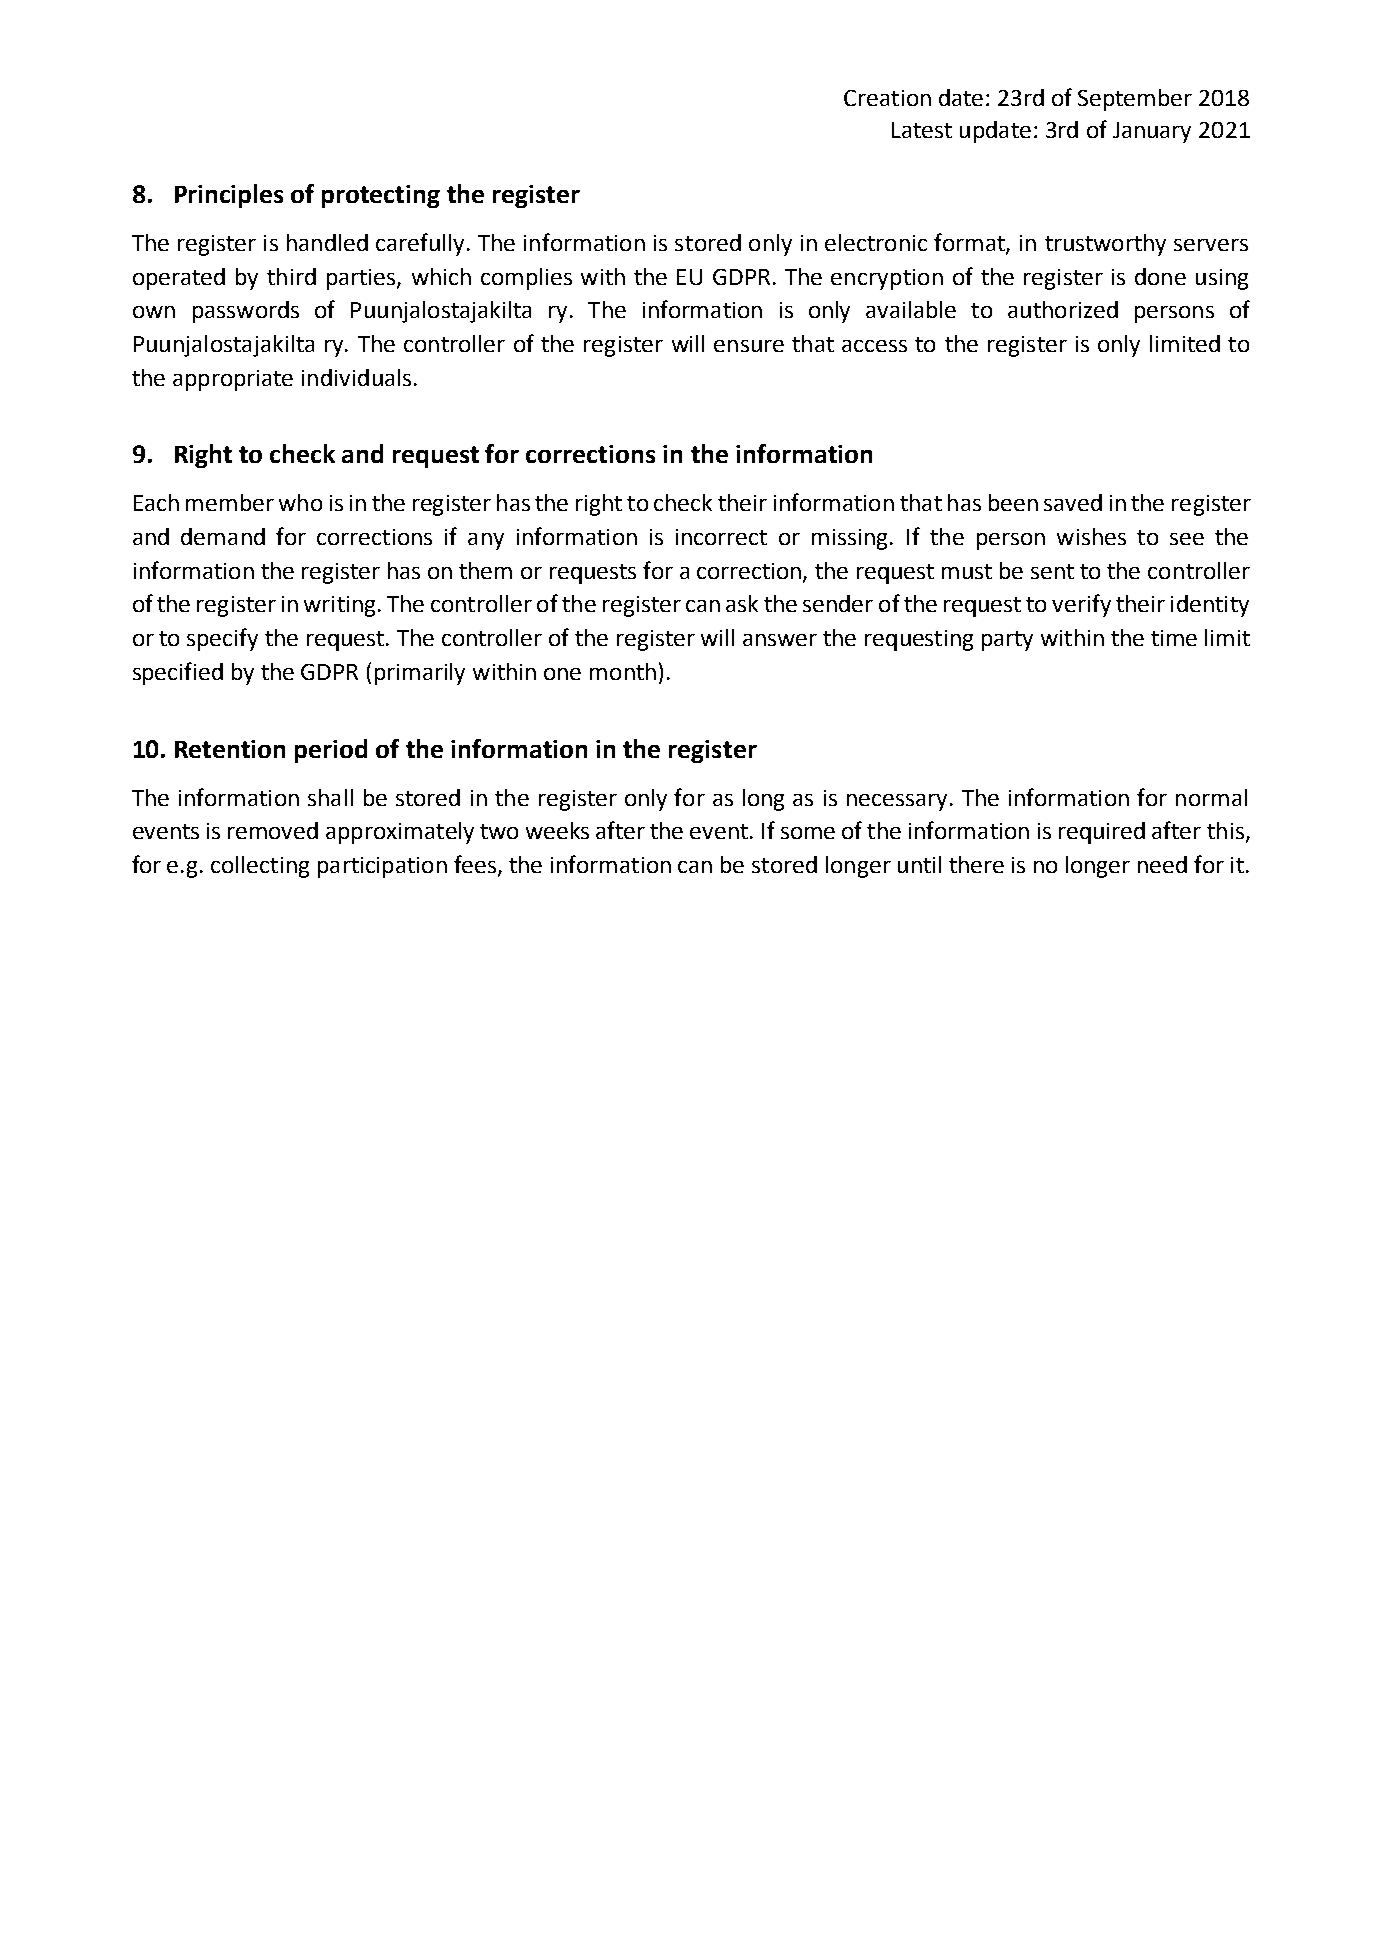 This document has height=1954, width=1382. I want to click on ensure, so click(749, 346).
